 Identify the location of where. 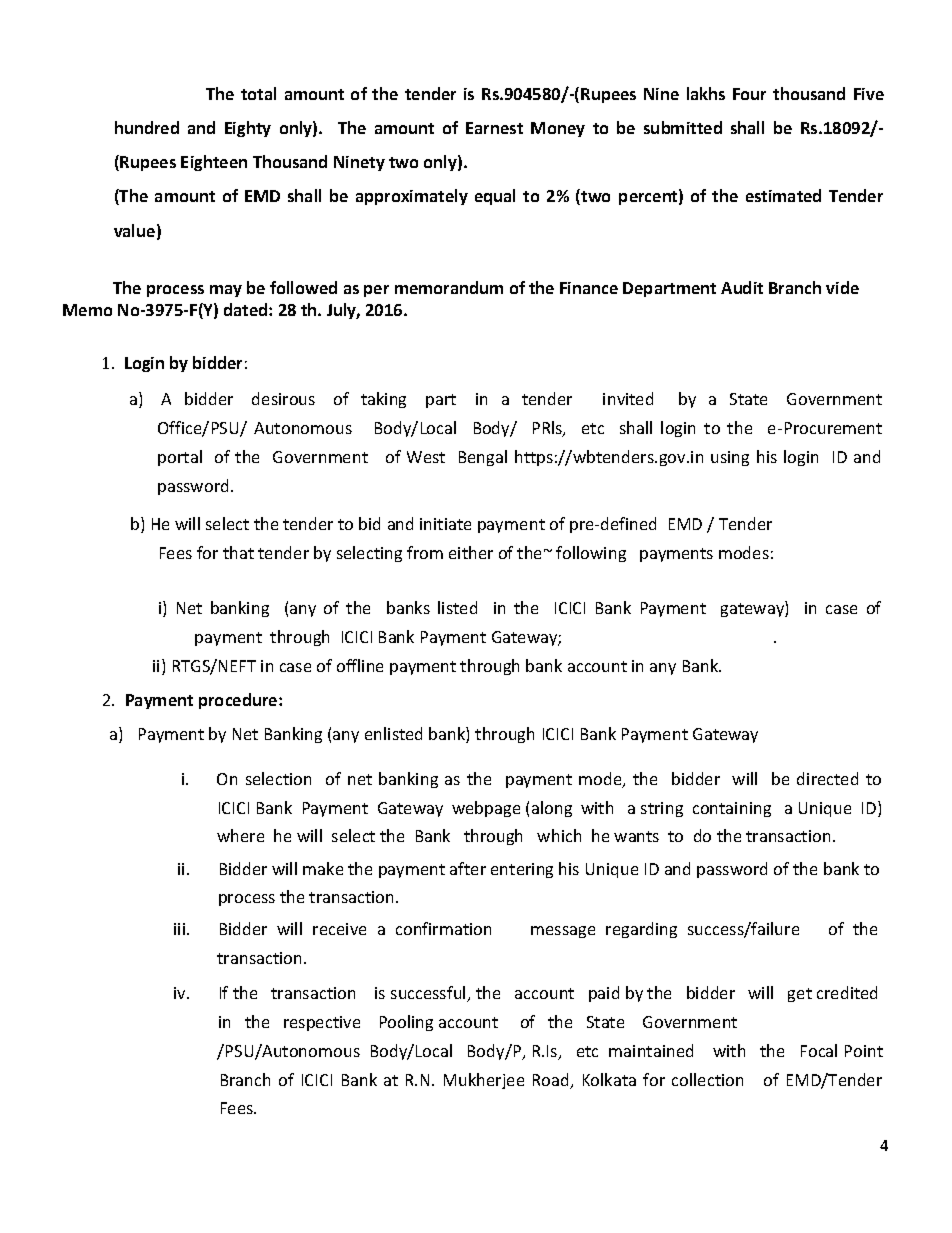
(240, 835).
